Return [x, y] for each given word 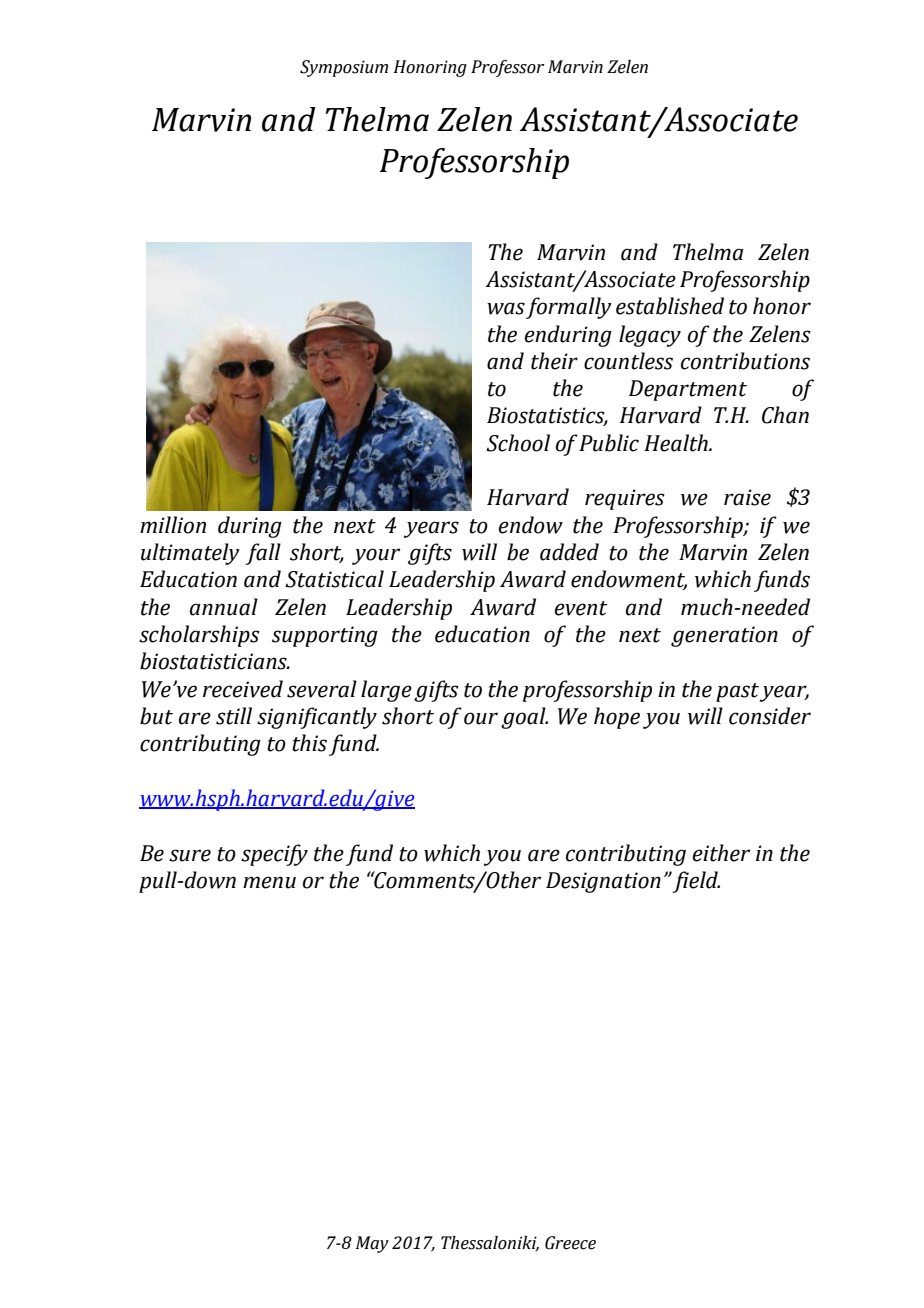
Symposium [344, 68]
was [506, 308]
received [243, 689]
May [372, 1244]
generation [724, 636]
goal [524, 718]
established [670, 306]
